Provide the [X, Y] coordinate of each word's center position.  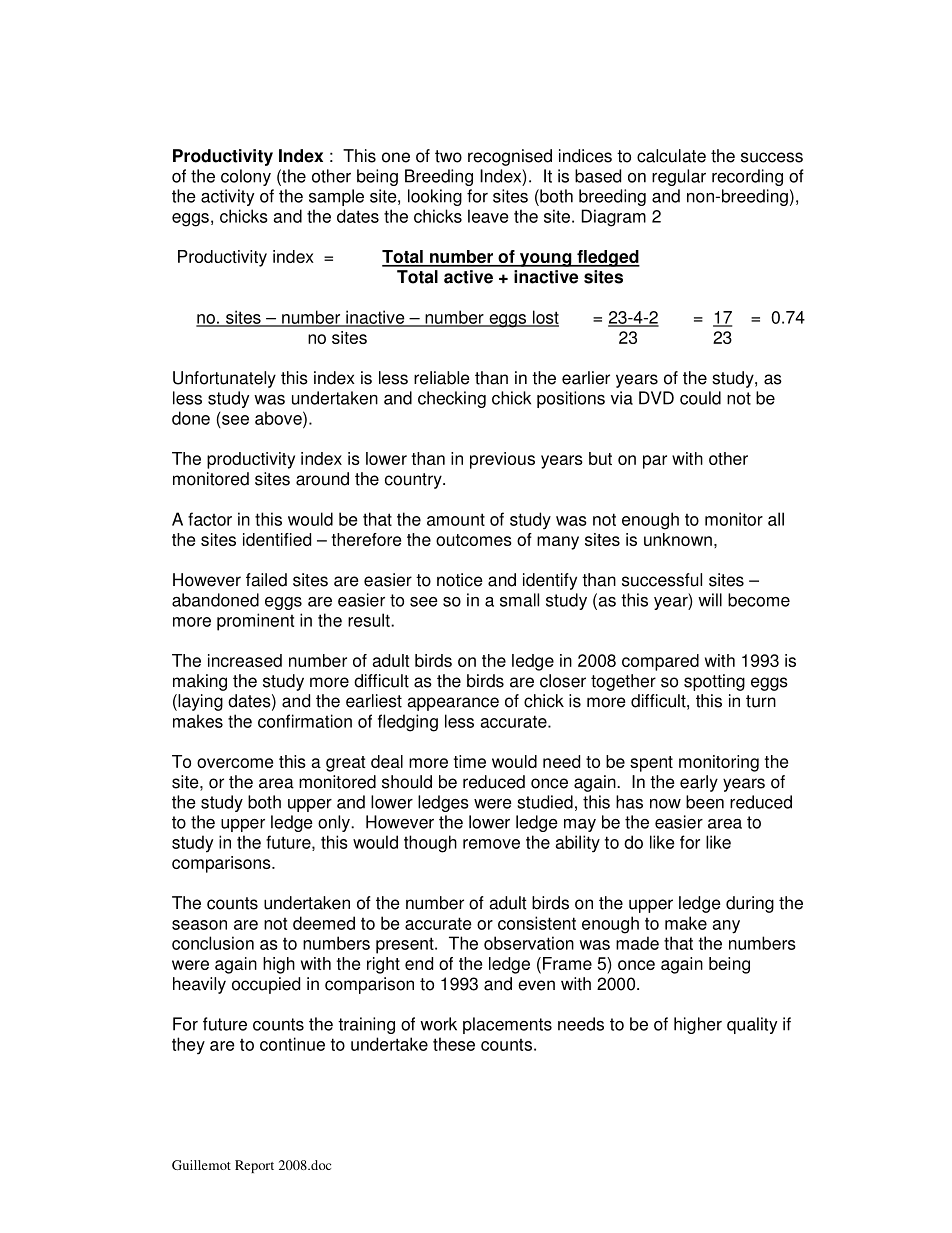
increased [245, 660]
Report [254, 1166]
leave [488, 216]
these [454, 1044]
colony [246, 177]
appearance [453, 704]
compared [660, 662]
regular [679, 177]
